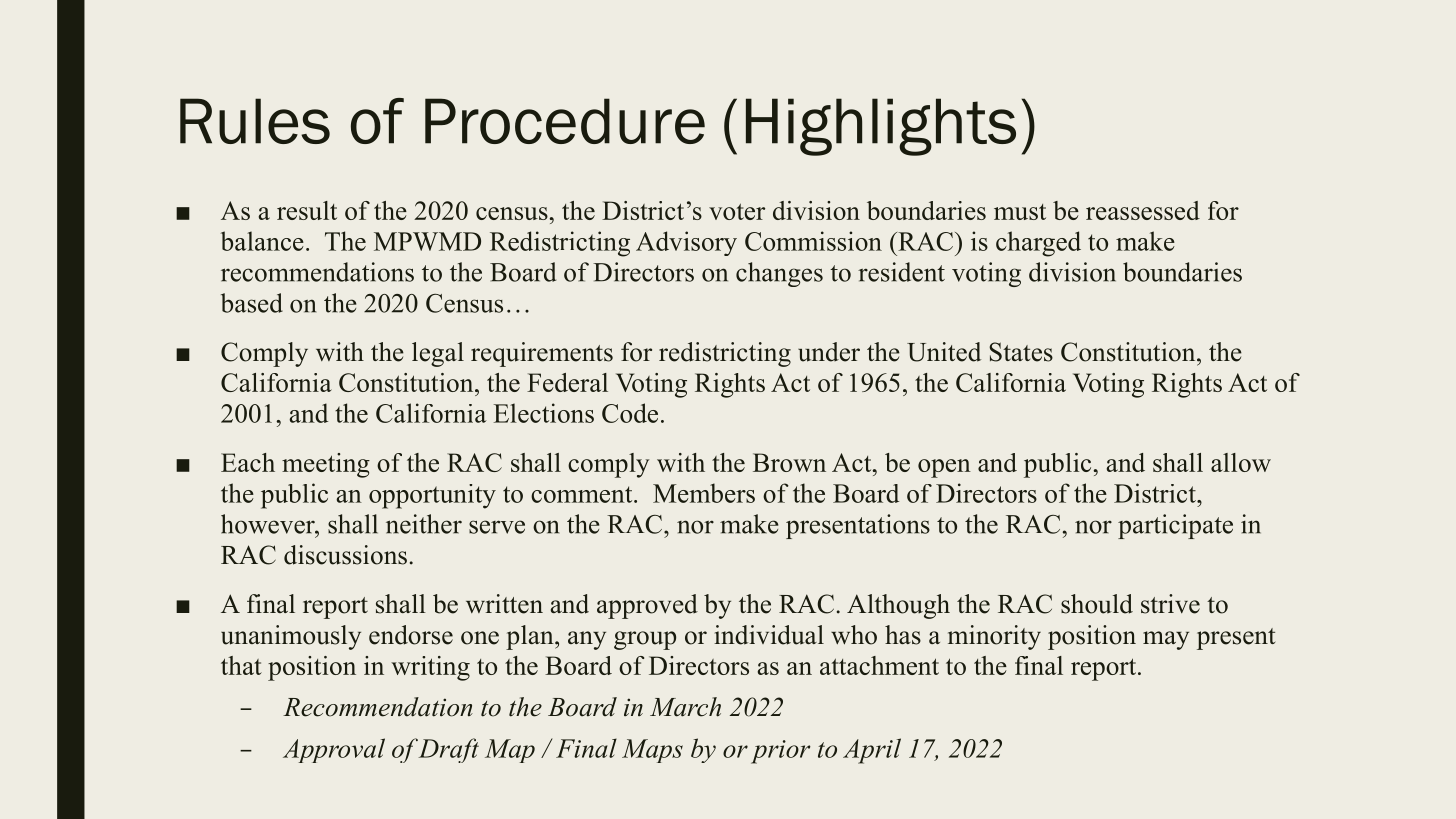 Image resolution: width=1456 pixels, height=819 pixels. What do you see at coordinates (345, 555) in the screenshot?
I see `discussions` at bounding box center [345, 555].
